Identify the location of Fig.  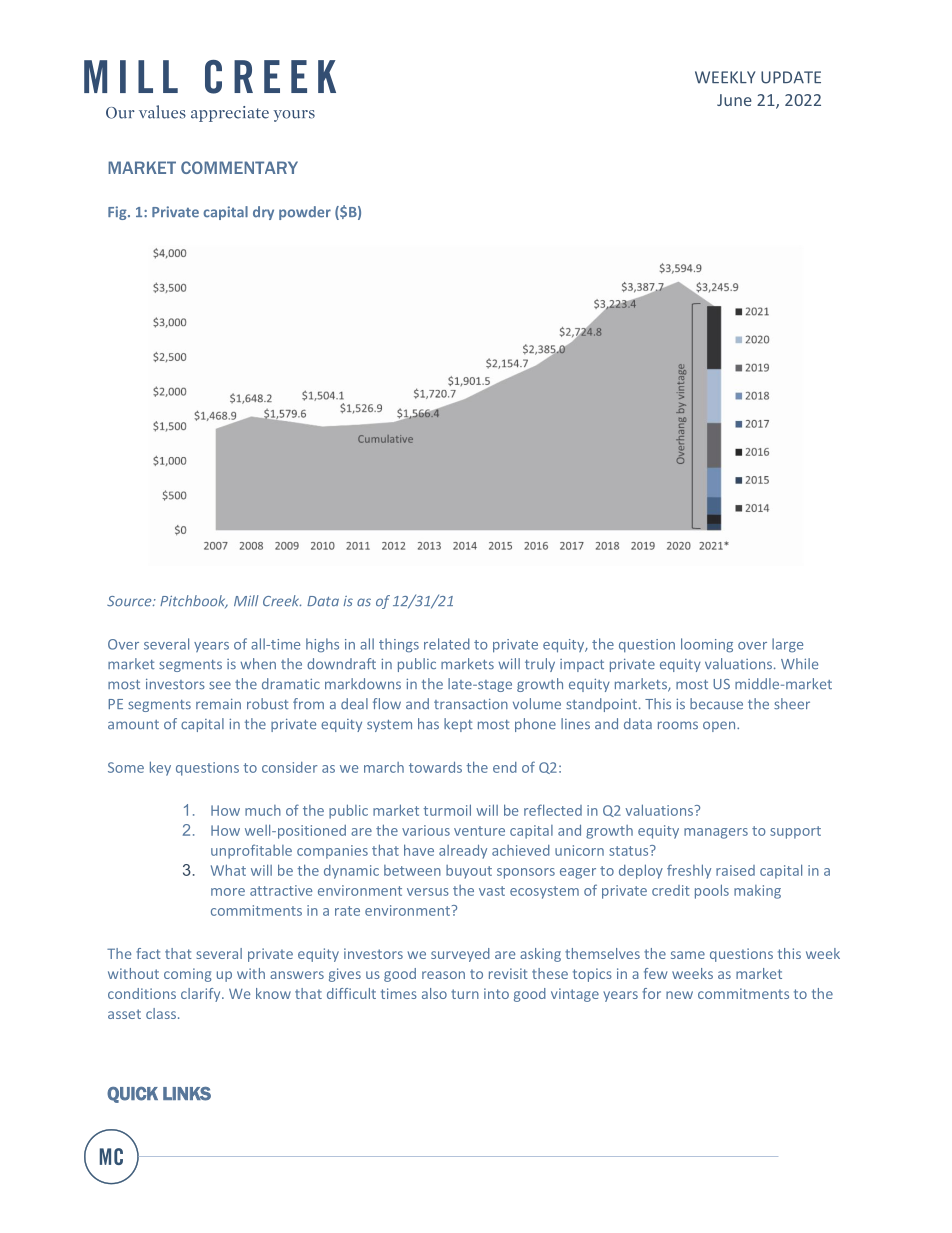
(118, 213).
